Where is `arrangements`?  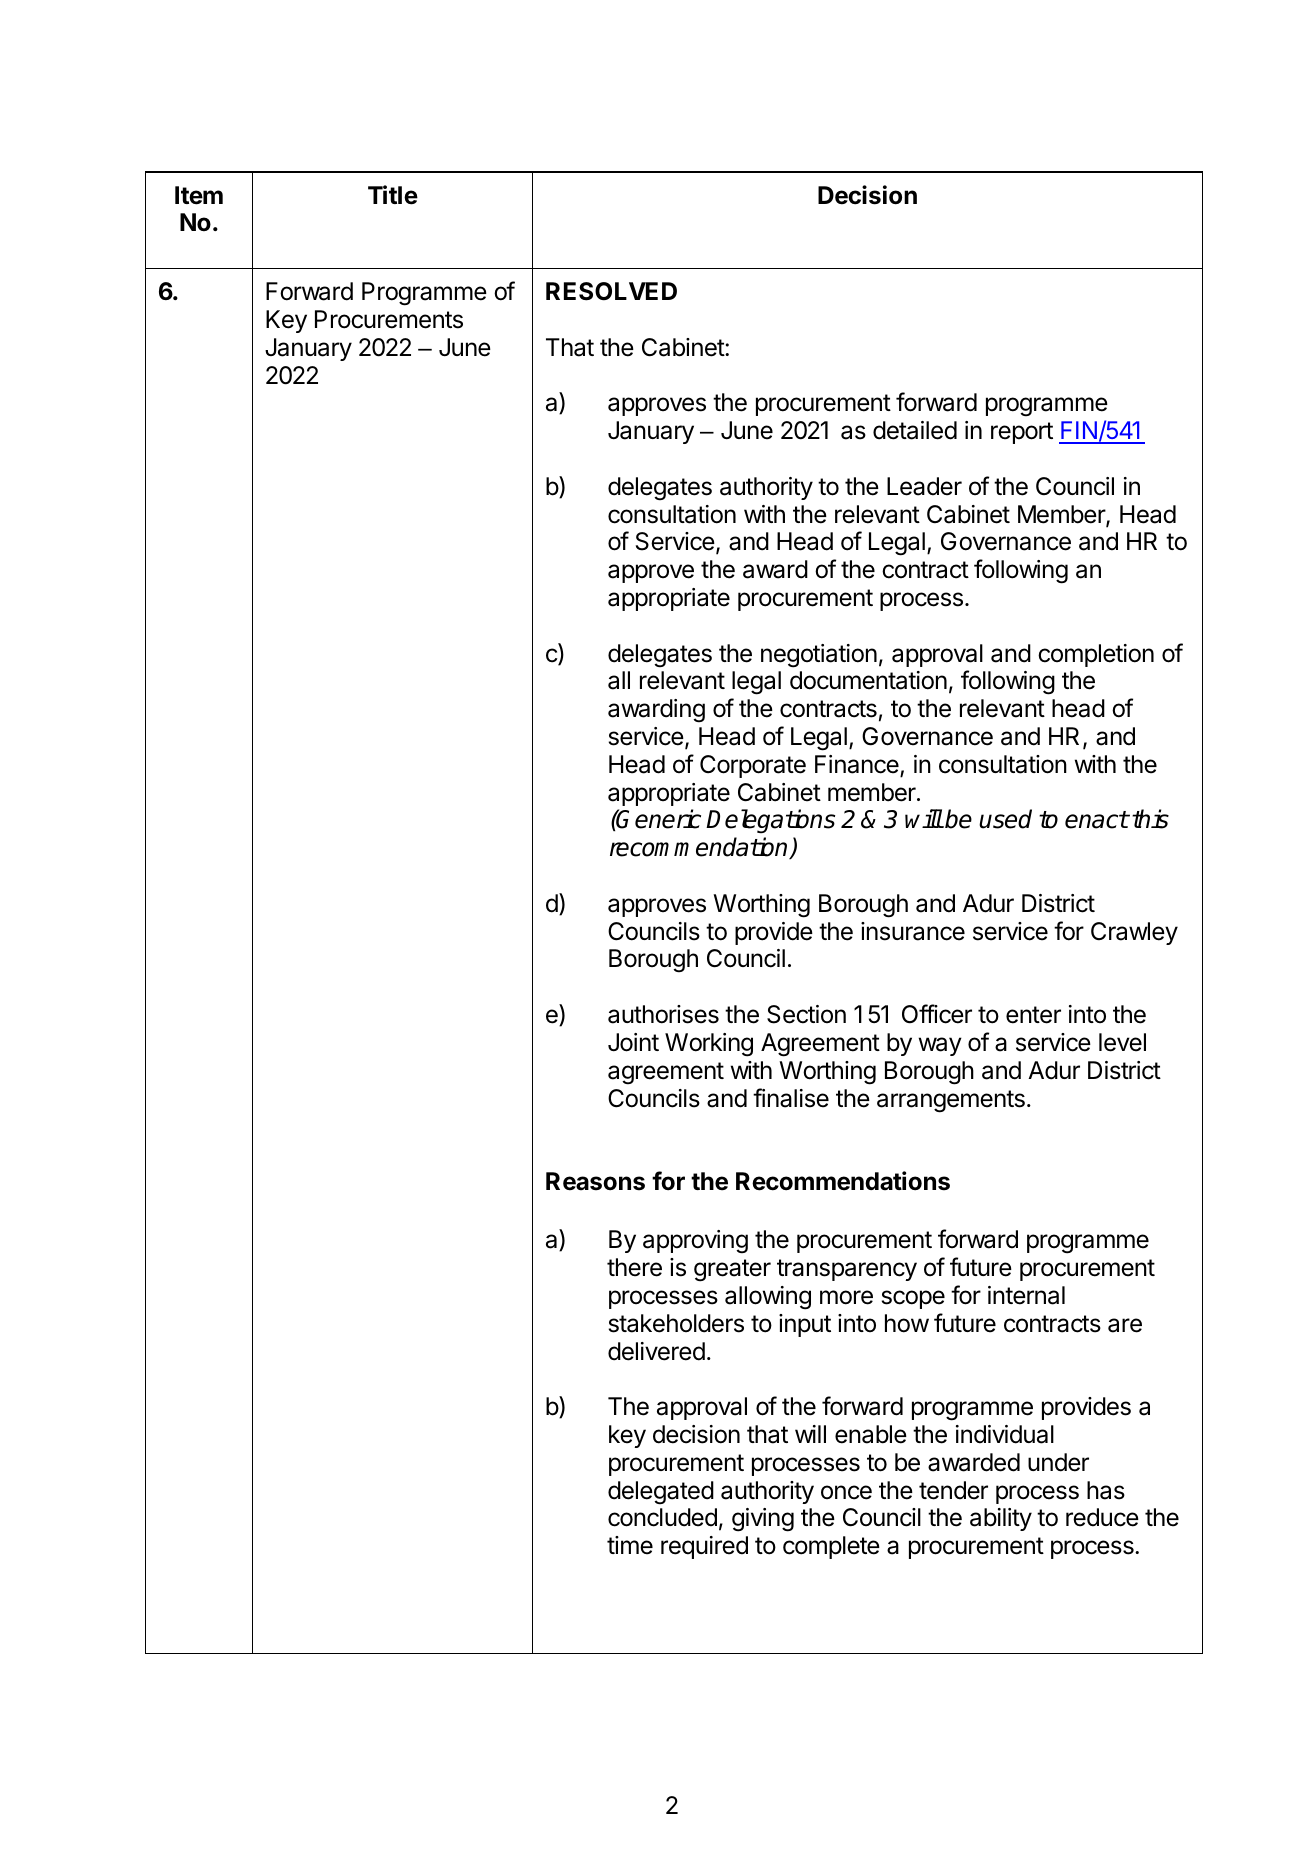
arrangements is located at coordinates (951, 1101).
